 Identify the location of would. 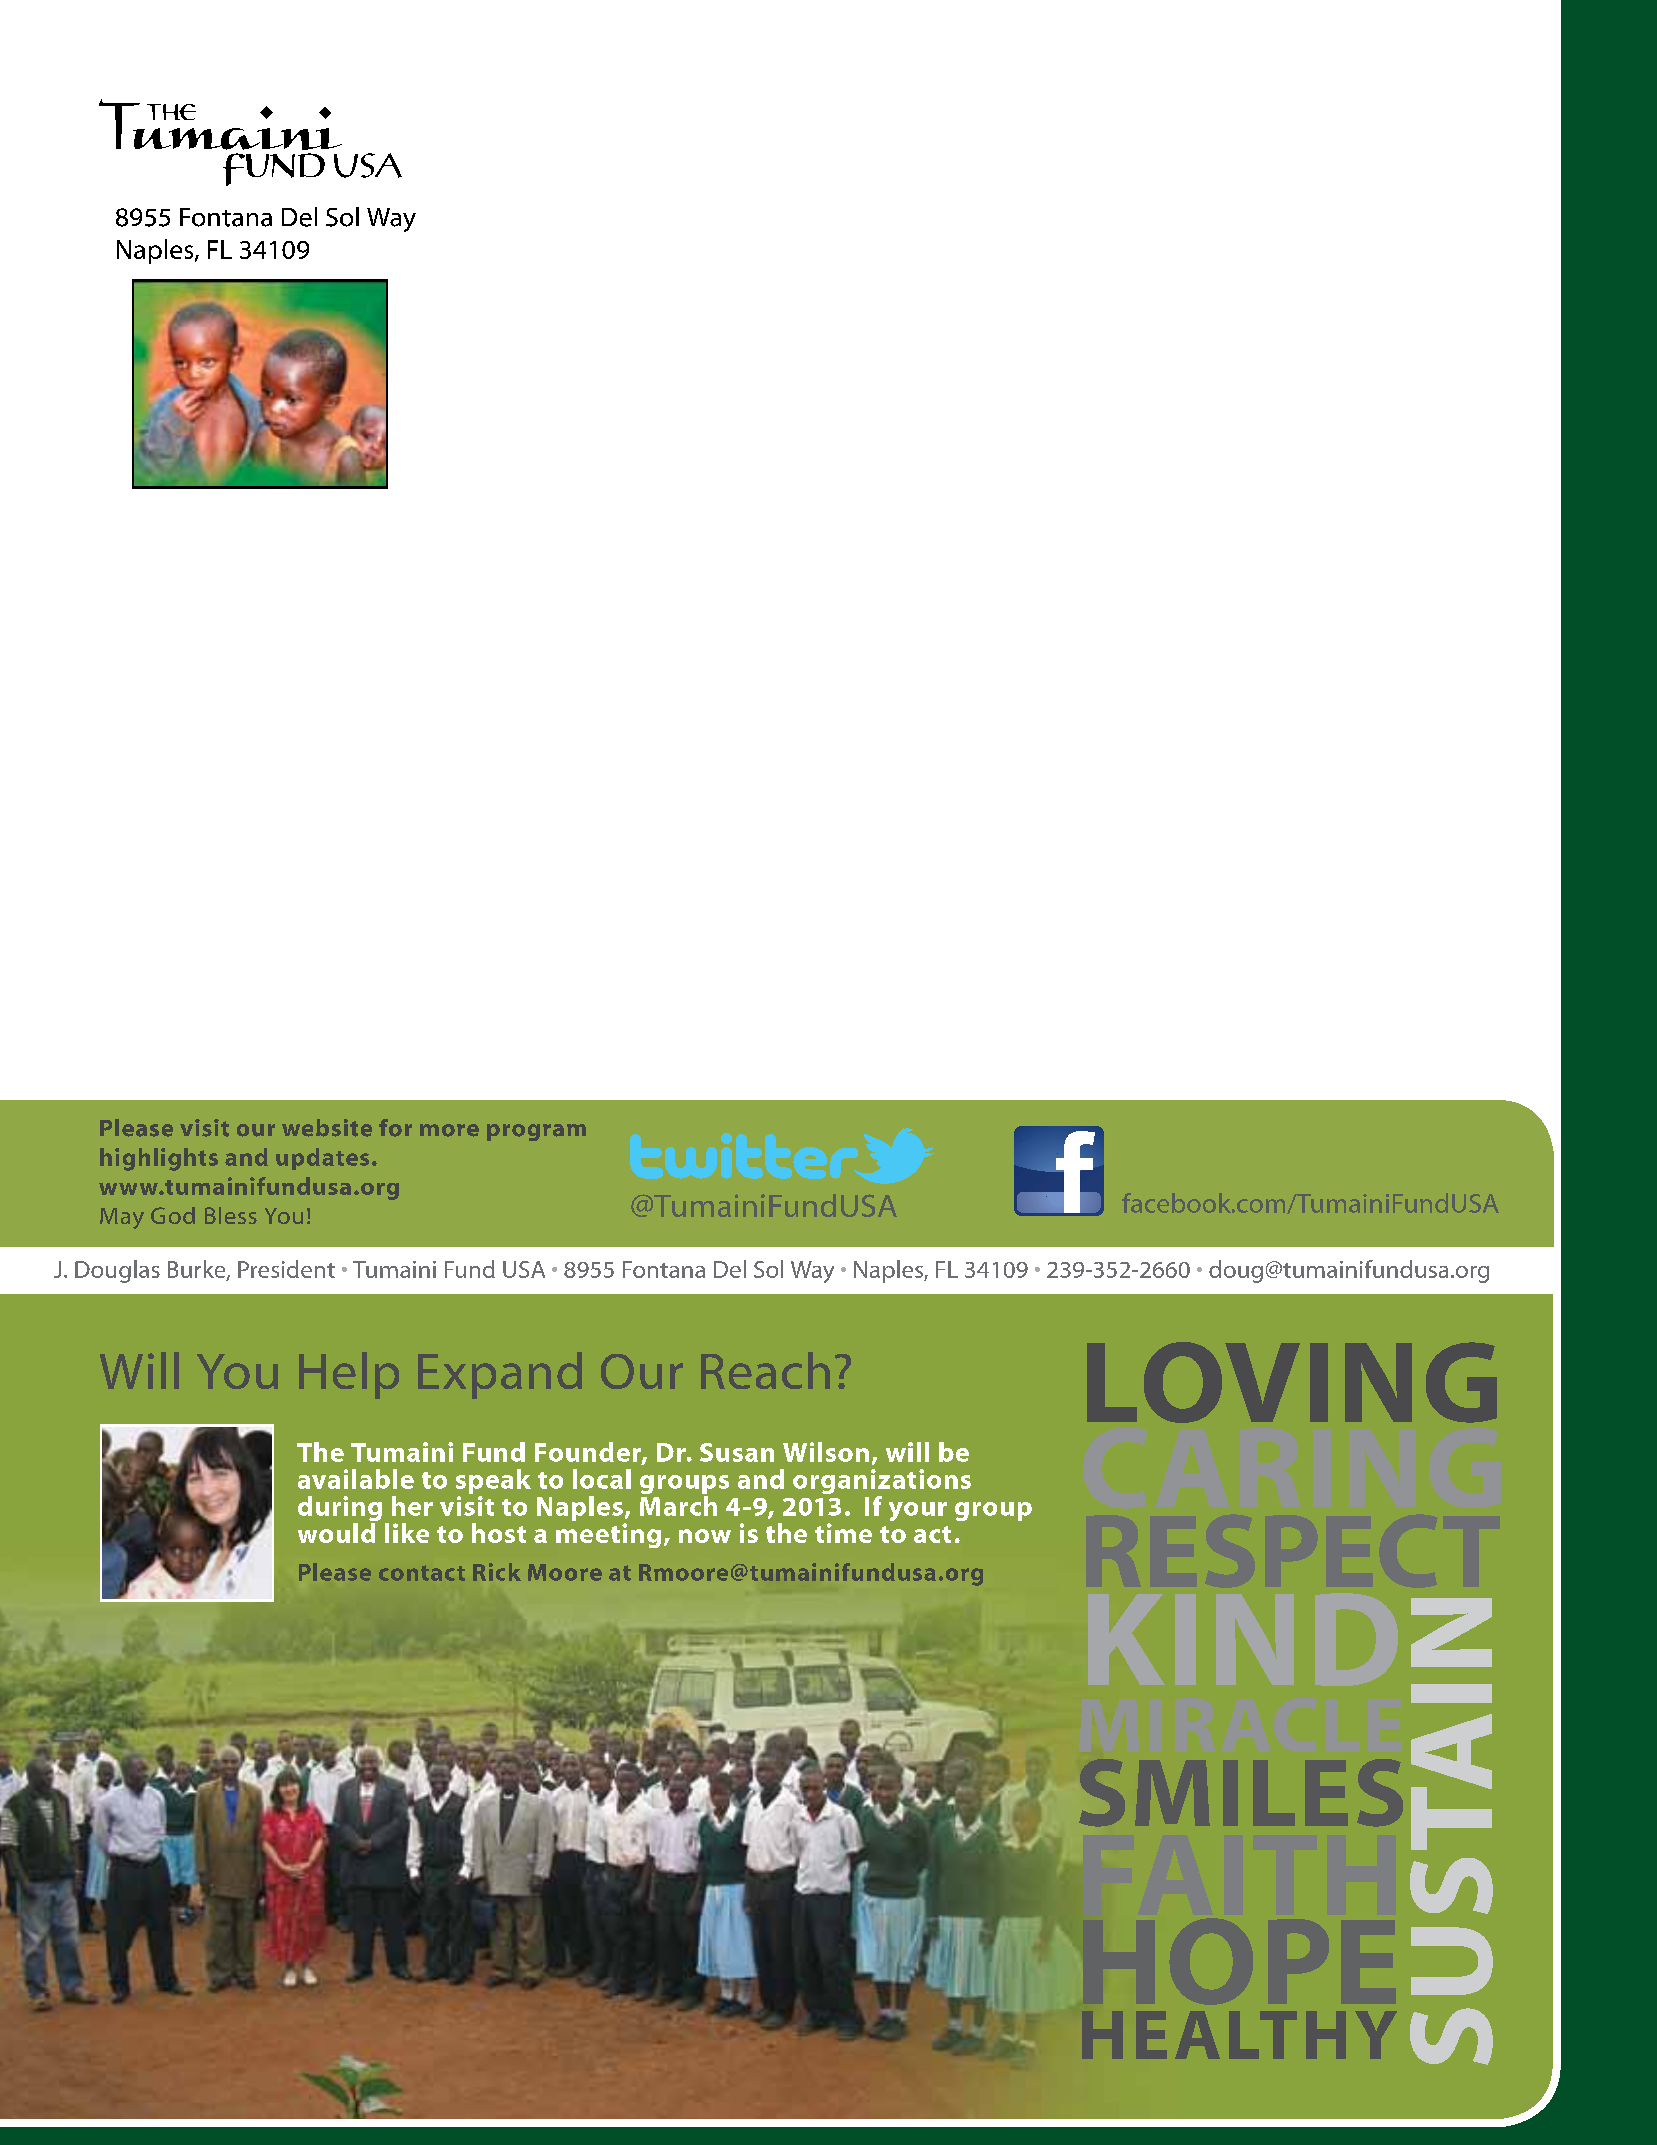
(336, 1533).
